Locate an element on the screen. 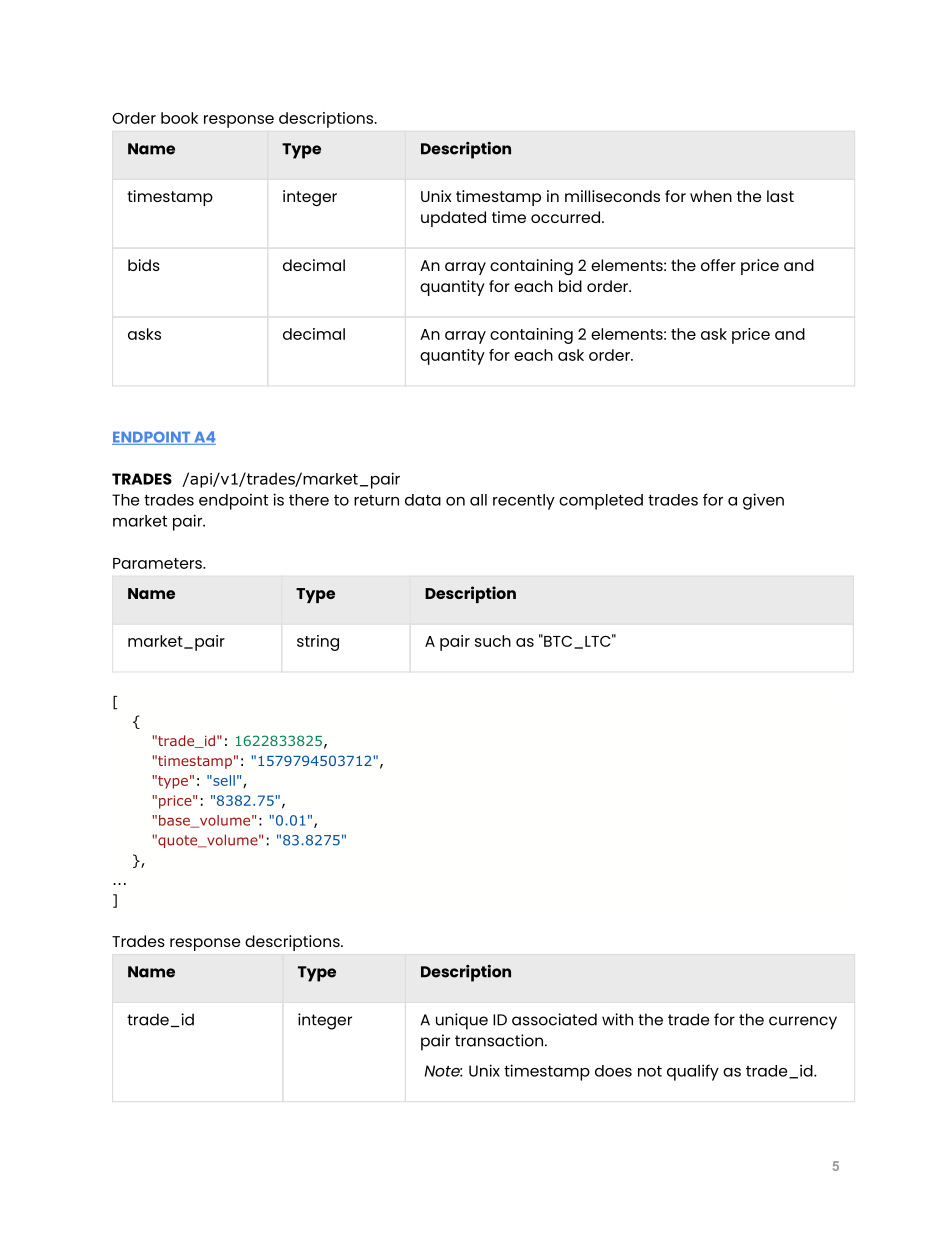 This screenshot has height=1233, width=952. book is located at coordinates (179, 118).
